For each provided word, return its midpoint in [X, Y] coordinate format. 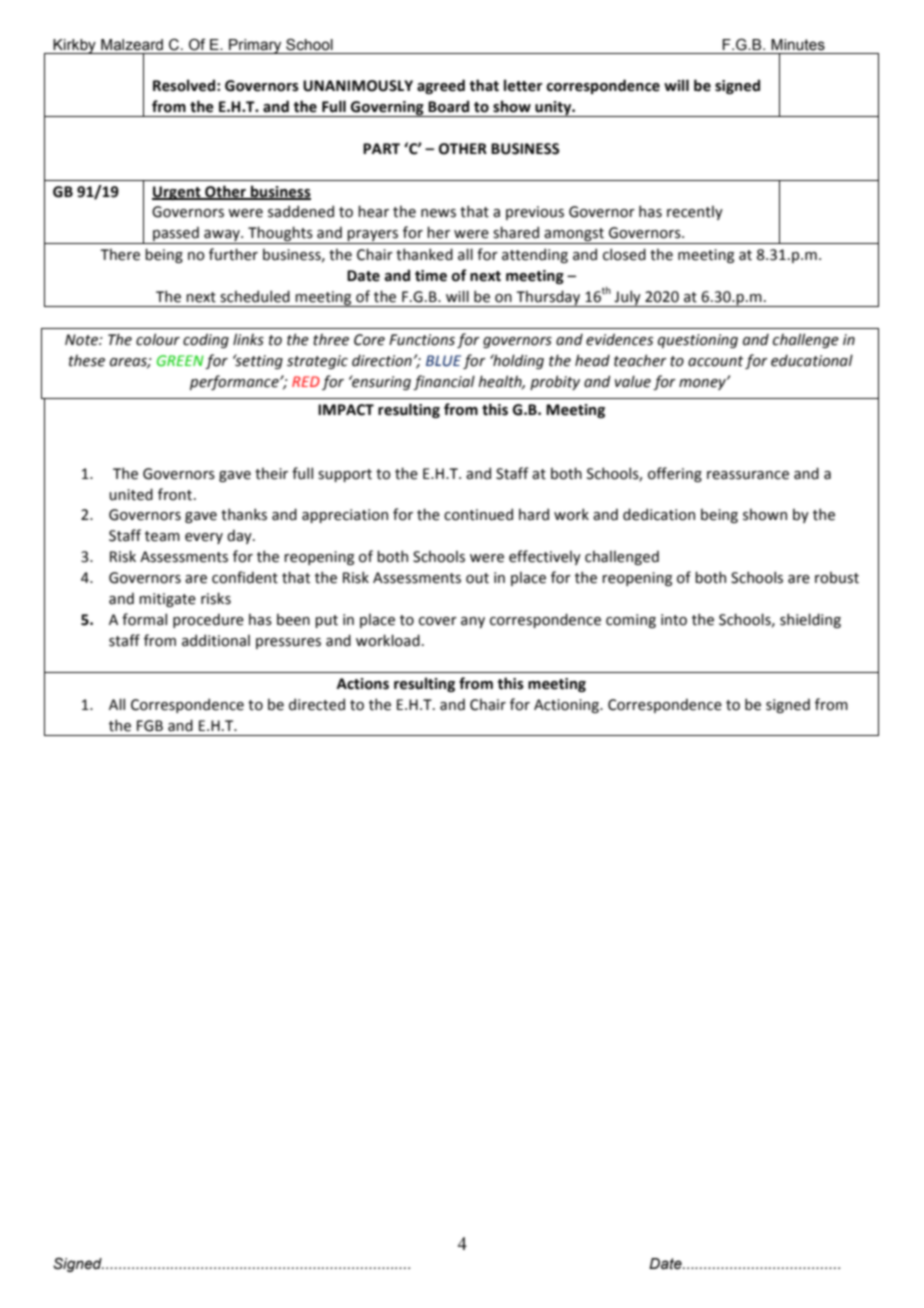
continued [478, 514]
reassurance [748, 475]
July [628, 298]
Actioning [568, 706]
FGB [150, 726]
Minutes [798, 45]
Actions [363, 684]
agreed [441, 86]
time [431, 276]
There [120, 255]
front [176, 494]
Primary [255, 46]
